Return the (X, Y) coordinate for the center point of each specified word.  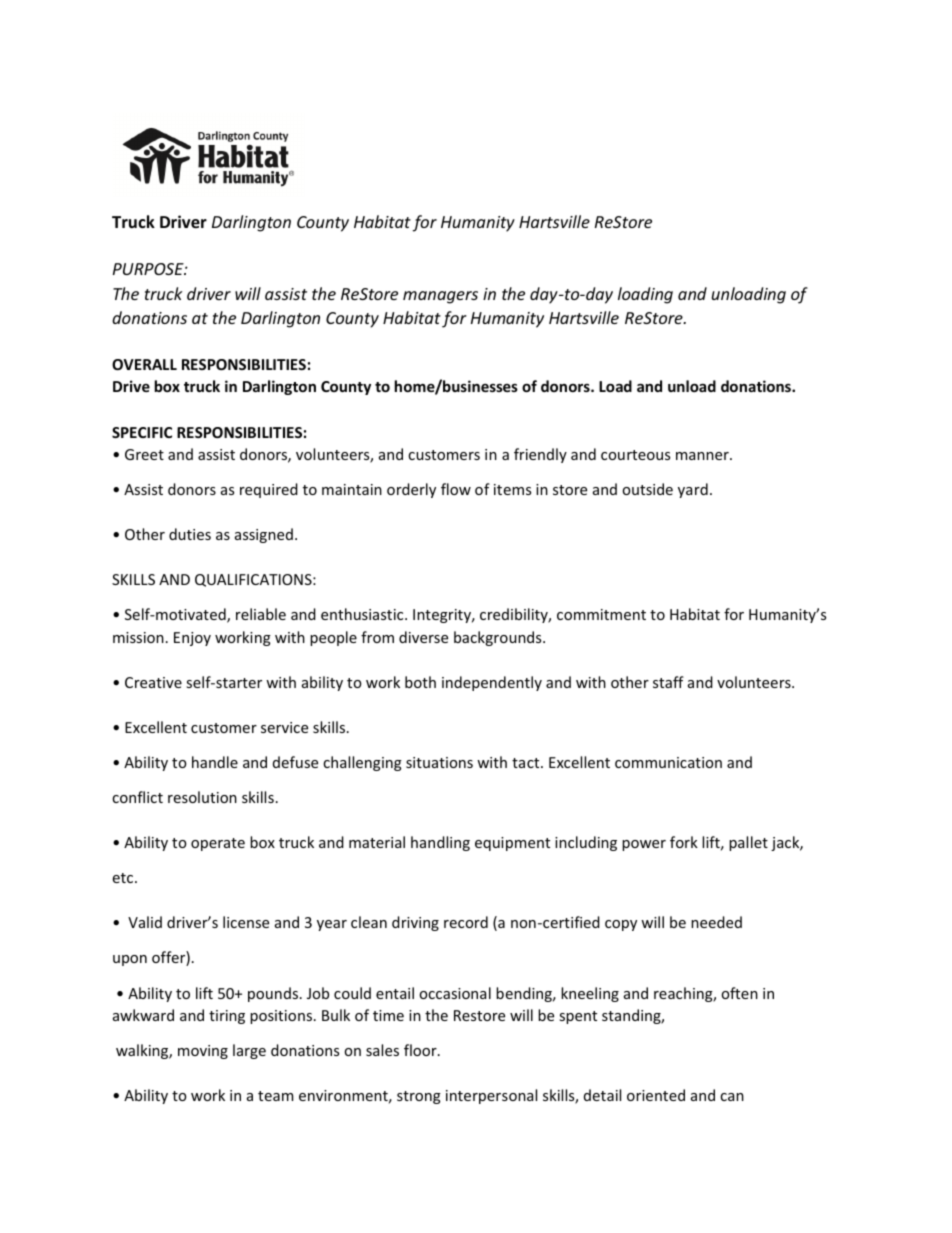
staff (668, 682)
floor (421, 1050)
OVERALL (144, 364)
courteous (635, 455)
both (420, 682)
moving (203, 1052)
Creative (153, 682)
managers (440, 297)
